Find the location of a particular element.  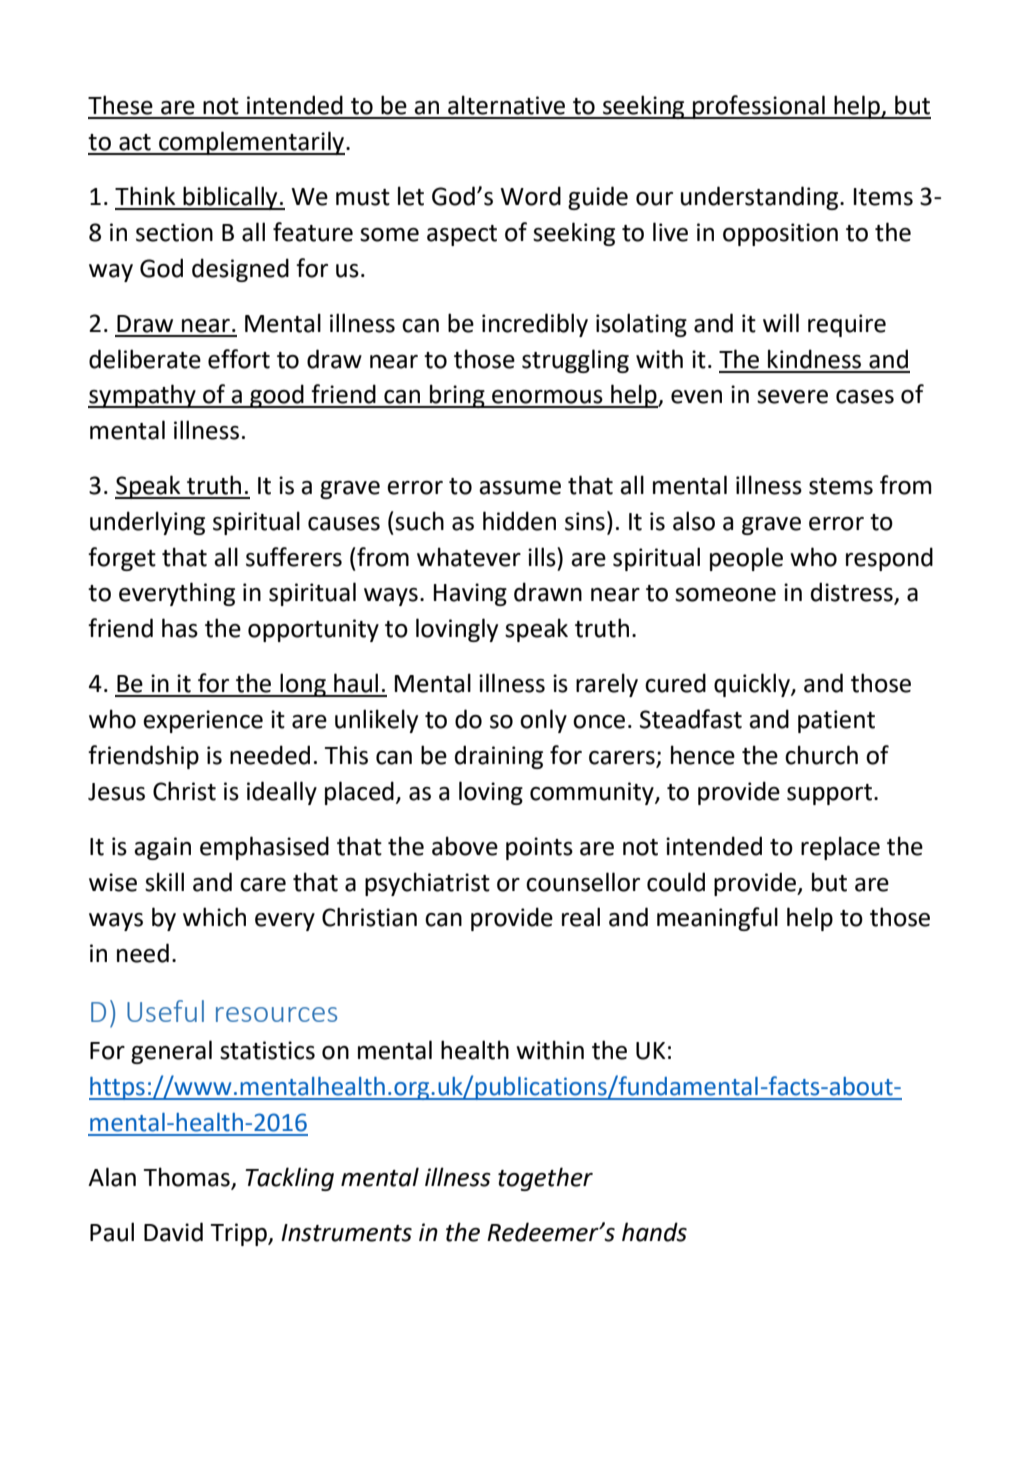

Thomas is located at coordinates (188, 1178).
